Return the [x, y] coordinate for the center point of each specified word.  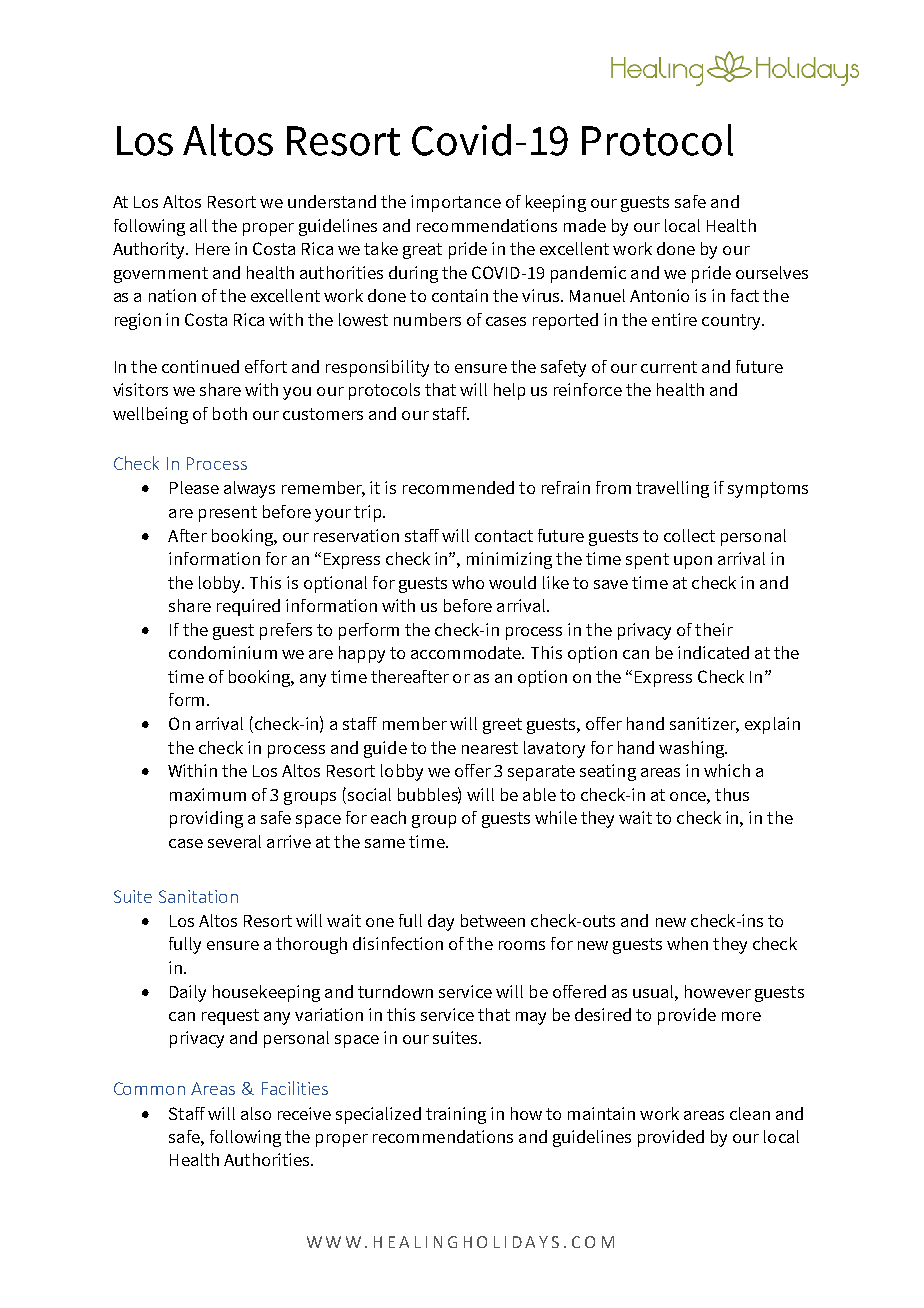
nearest [490, 748]
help [509, 391]
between [493, 920]
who [468, 582]
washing [693, 749]
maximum [208, 794]
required [248, 607]
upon [693, 562]
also [256, 1113]
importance [456, 203]
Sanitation [198, 896]
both [230, 413]
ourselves [772, 272]
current [669, 367]
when [687, 943]
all [198, 225]
